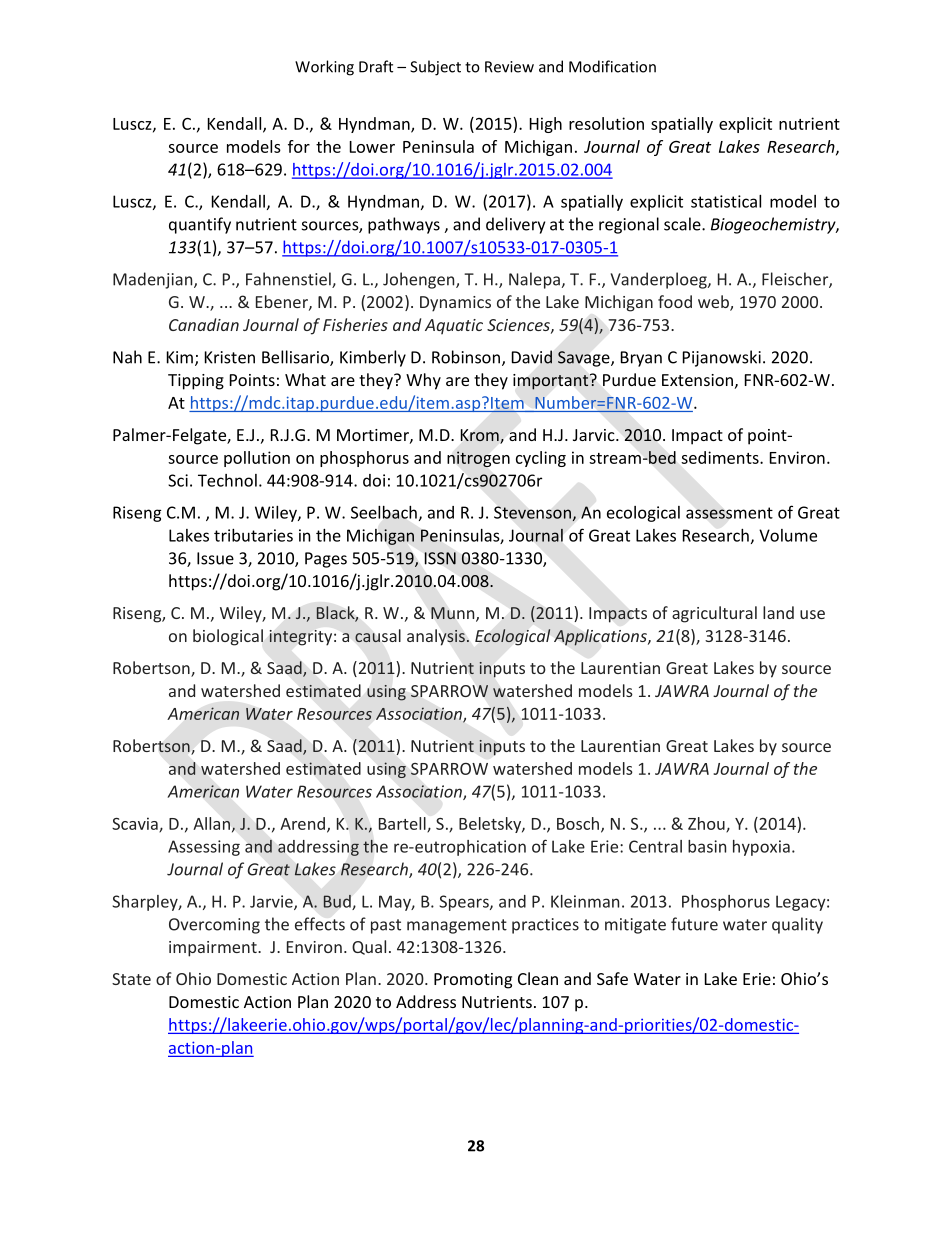  What do you see at coordinates (694, 924) in the screenshot?
I see `future` at bounding box center [694, 924].
